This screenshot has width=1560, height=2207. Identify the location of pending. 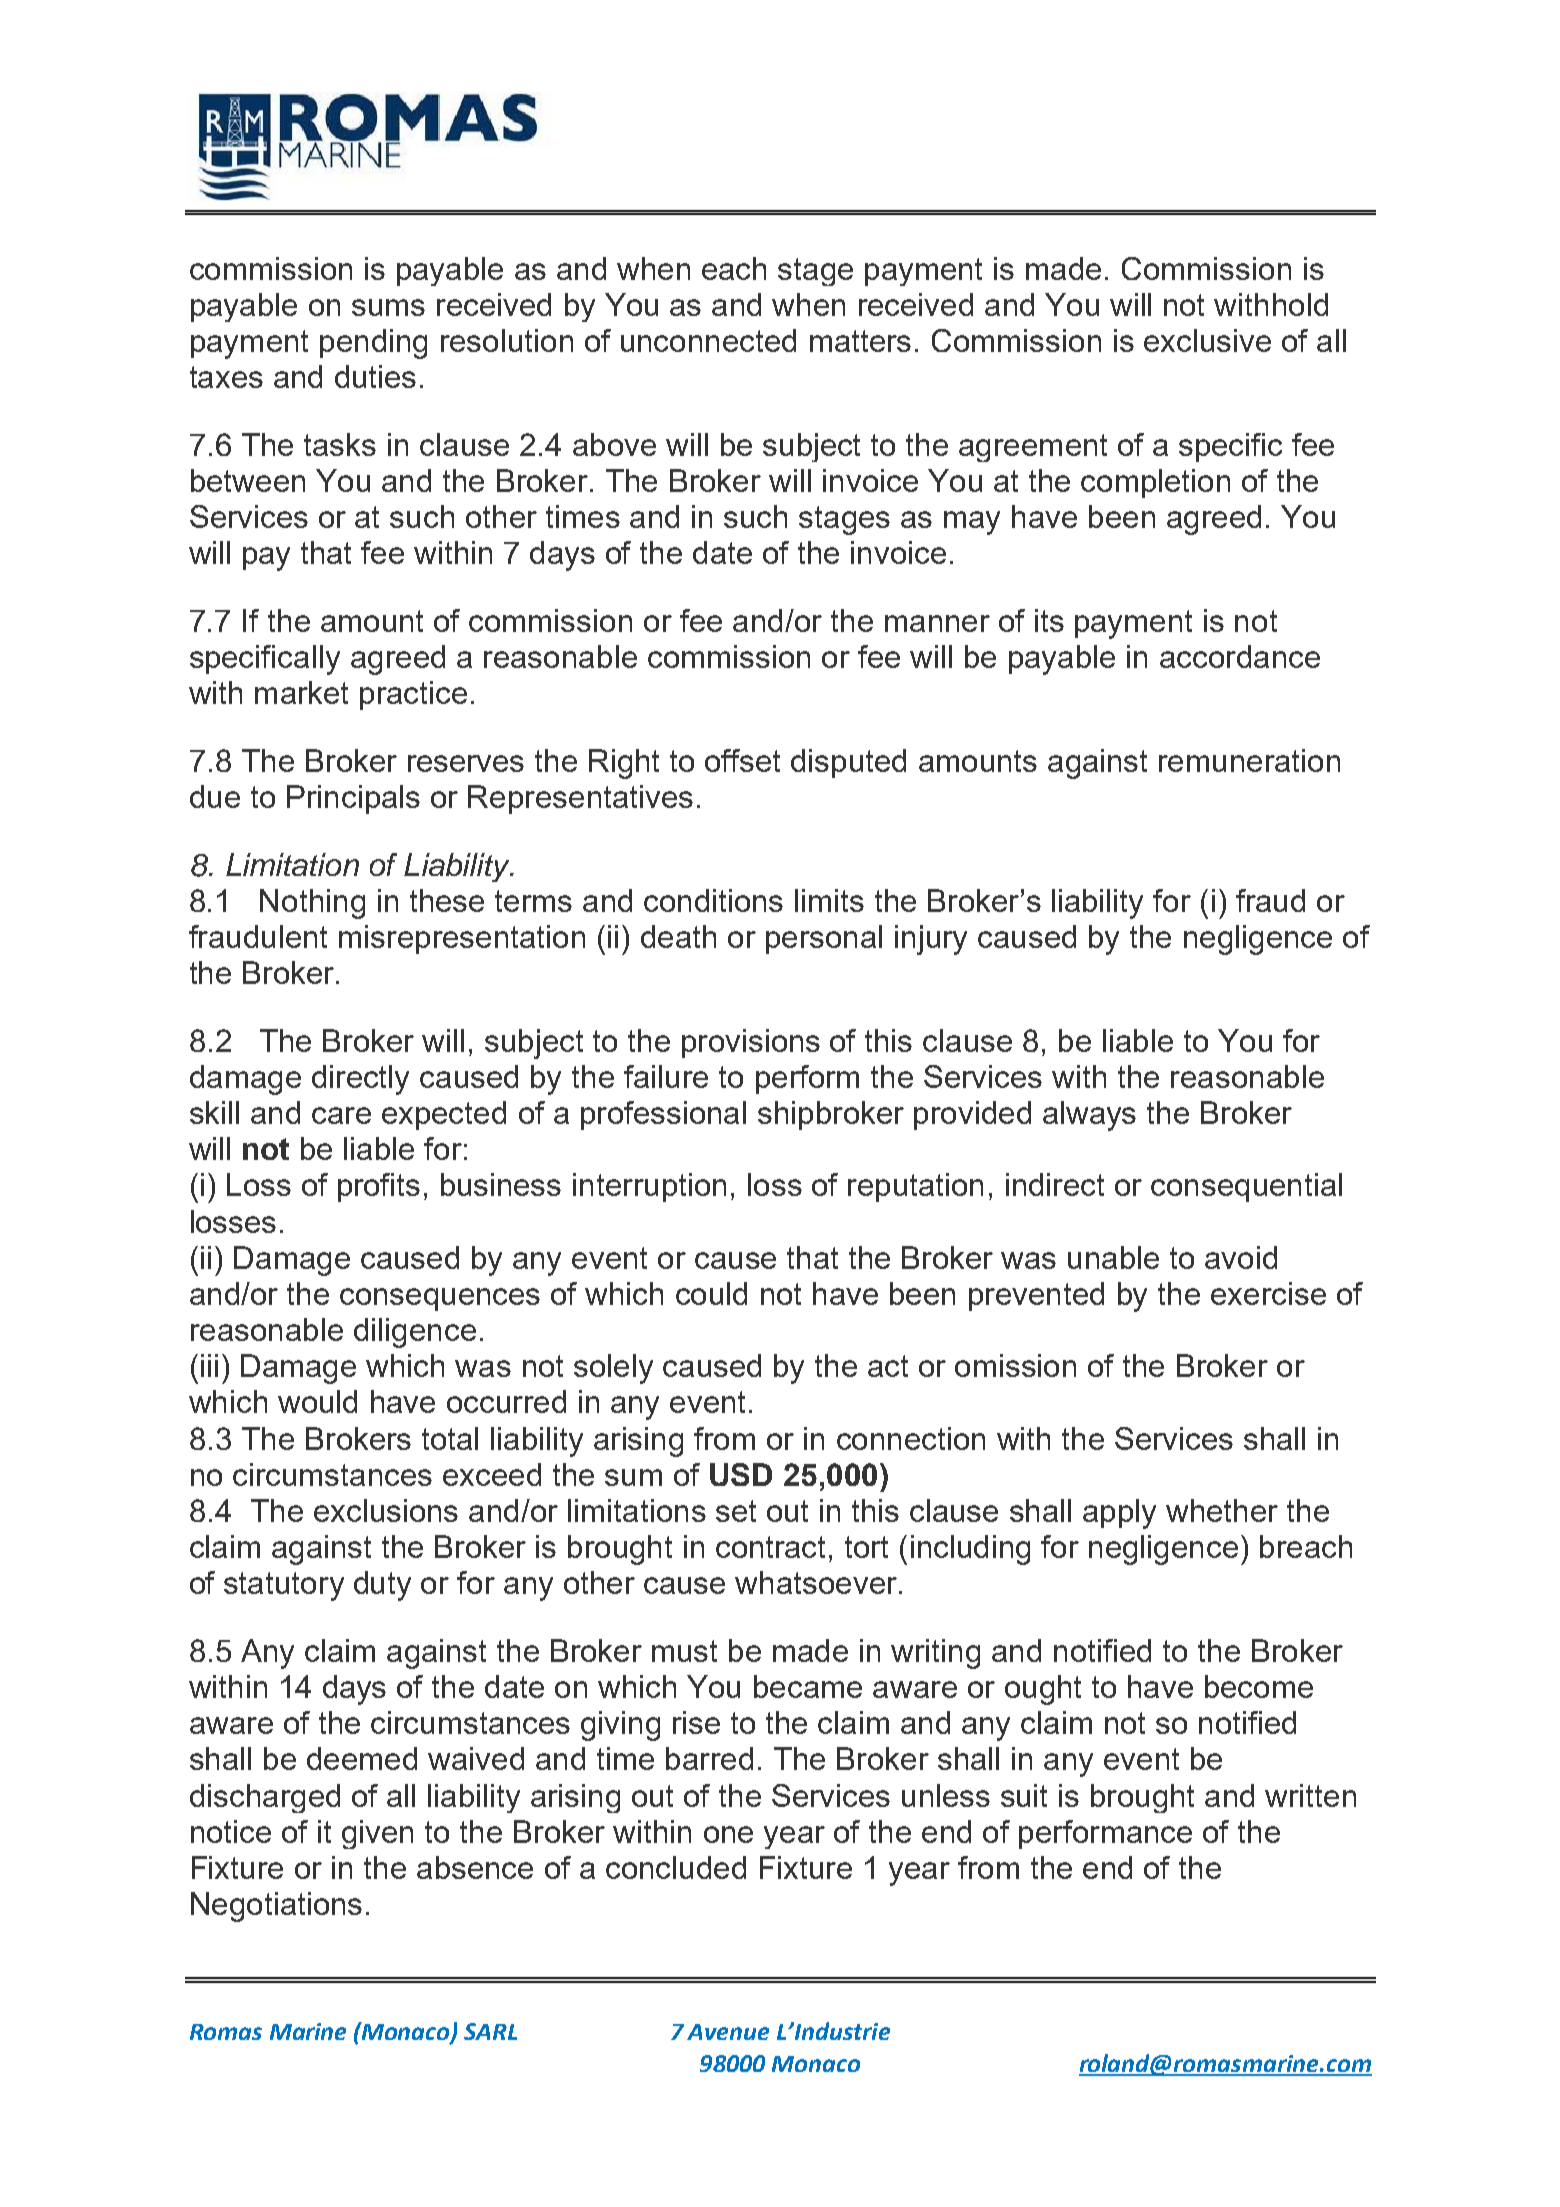
(373, 344).
